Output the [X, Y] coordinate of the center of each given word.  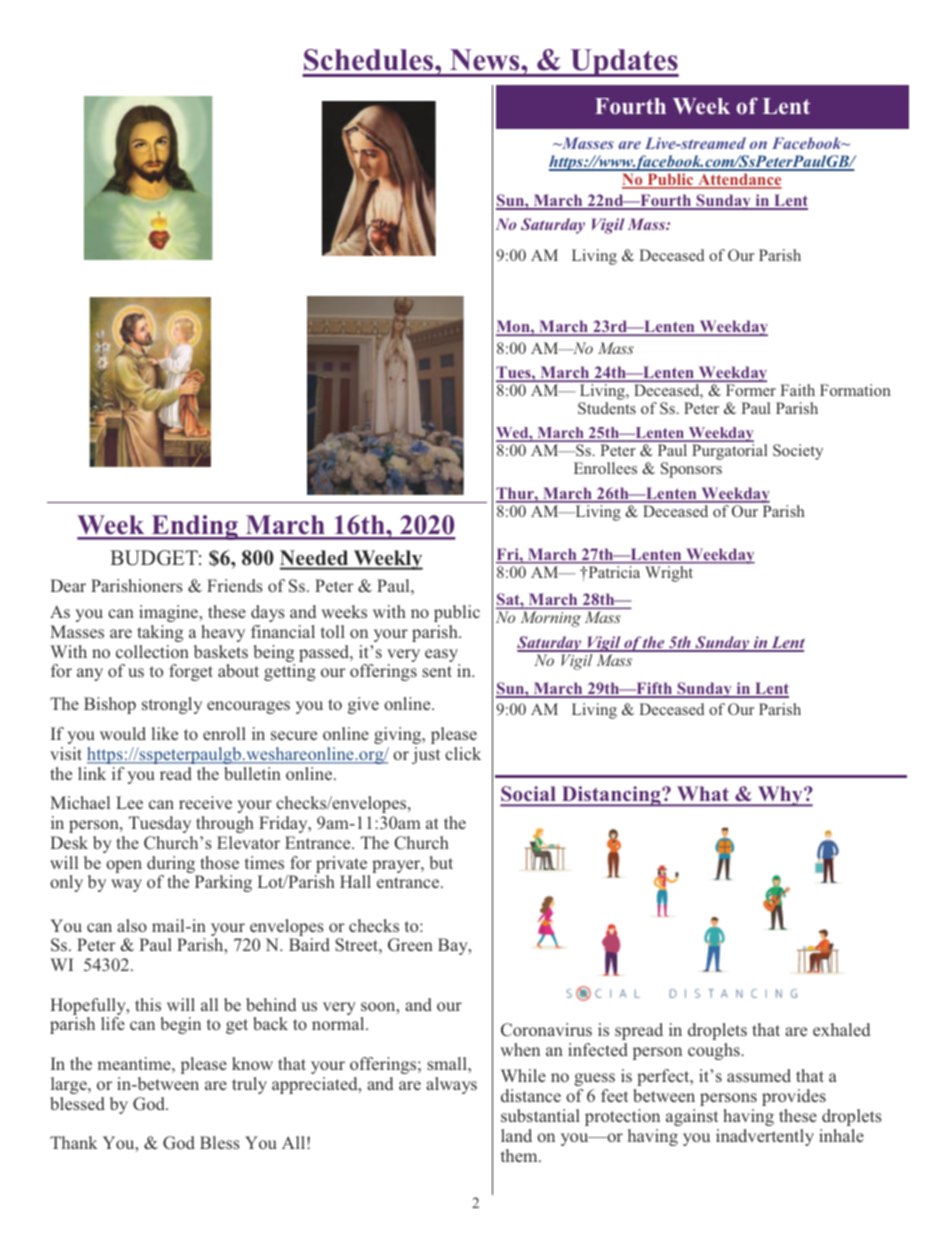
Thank [74, 1142]
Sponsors [691, 470]
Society [798, 452]
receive [205, 802]
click [463, 753]
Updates [623, 63]
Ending [194, 527]
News [486, 60]
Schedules [370, 60]
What [703, 795]
